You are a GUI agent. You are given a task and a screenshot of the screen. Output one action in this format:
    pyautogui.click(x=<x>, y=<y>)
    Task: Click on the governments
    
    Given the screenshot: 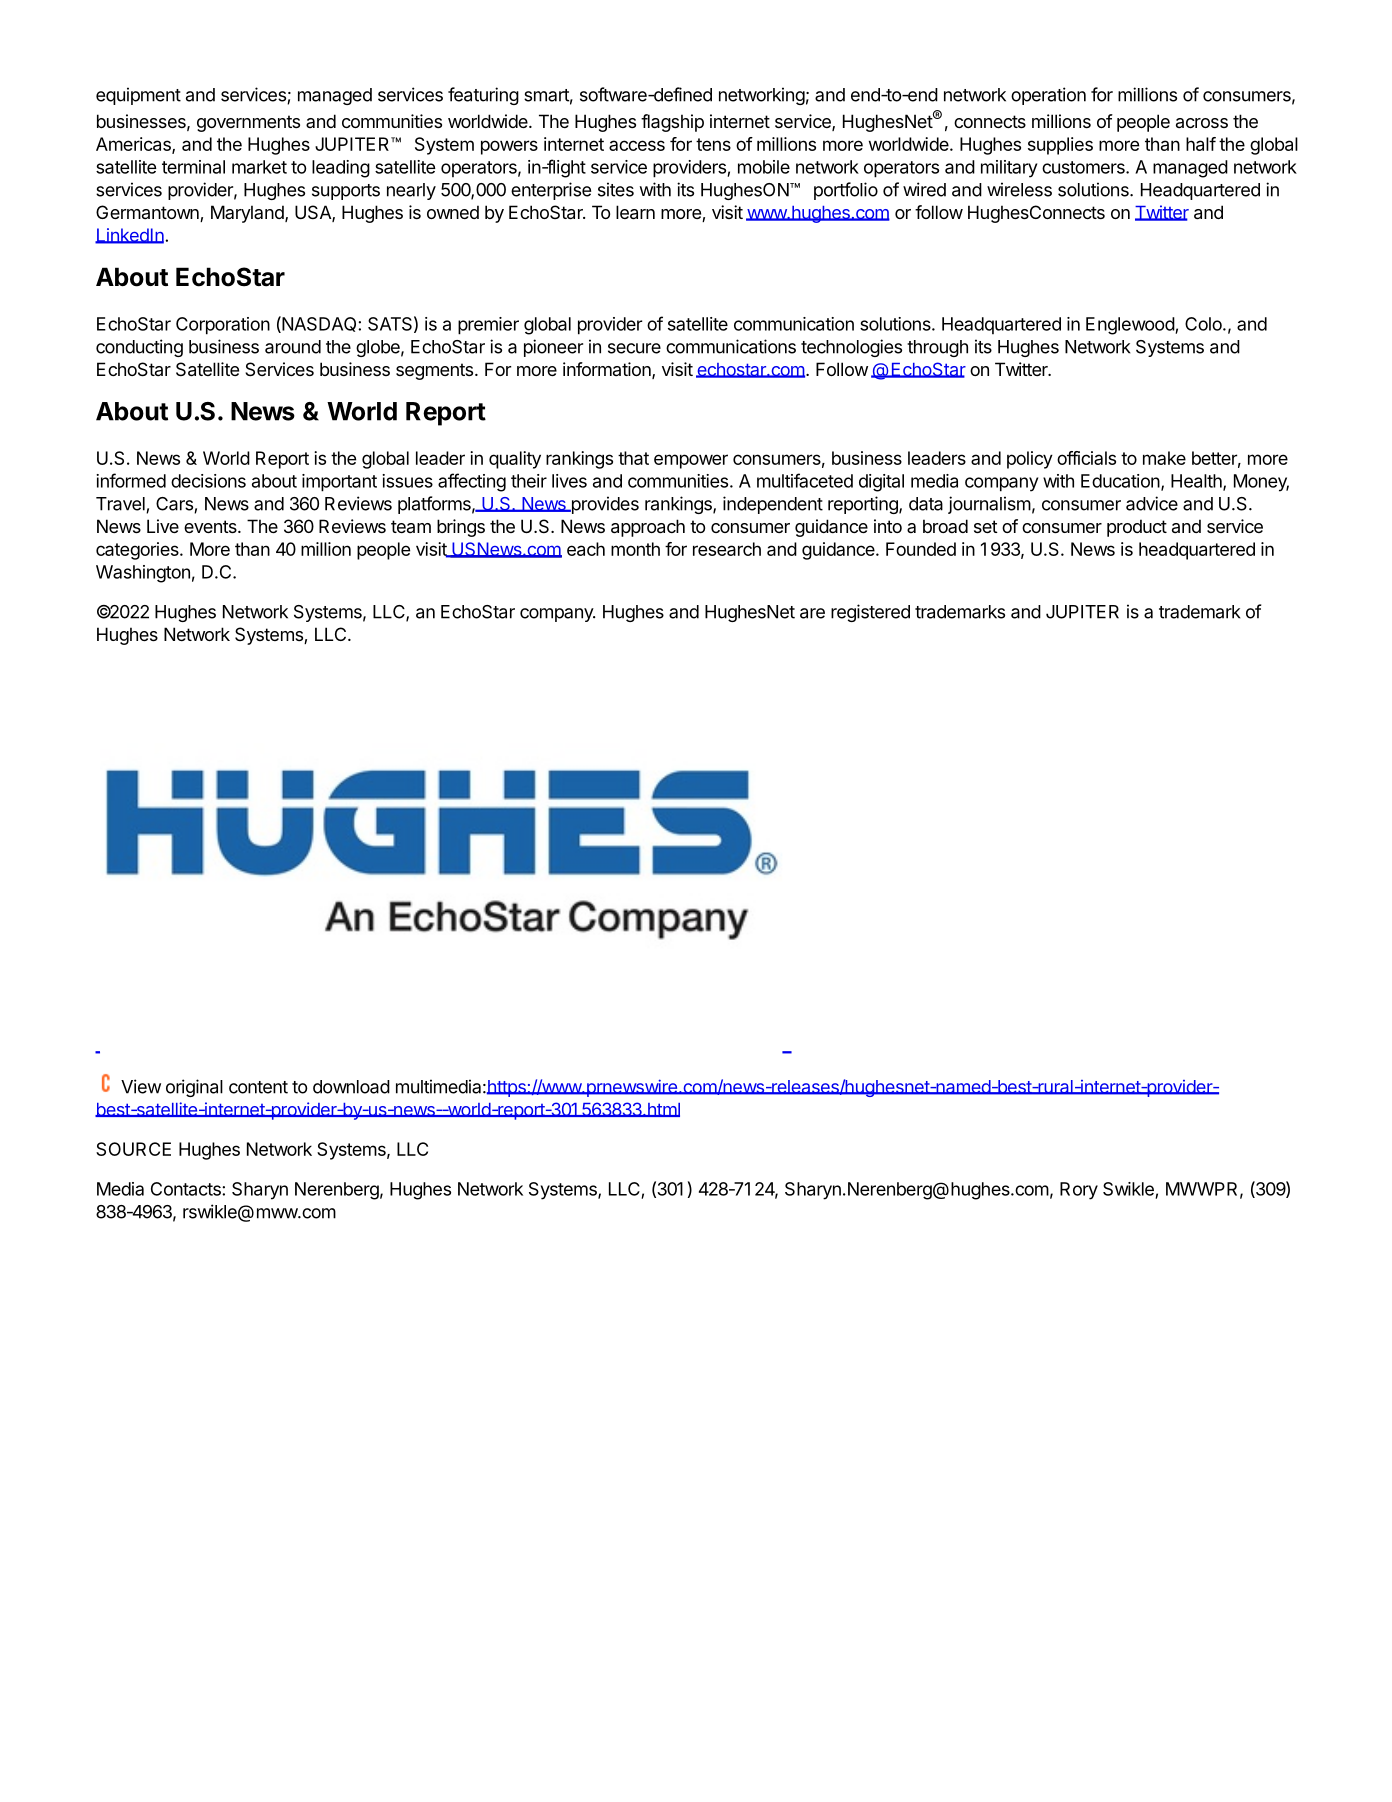 What is the action you would take?
    pyautogui.click(x=248, y=123)
